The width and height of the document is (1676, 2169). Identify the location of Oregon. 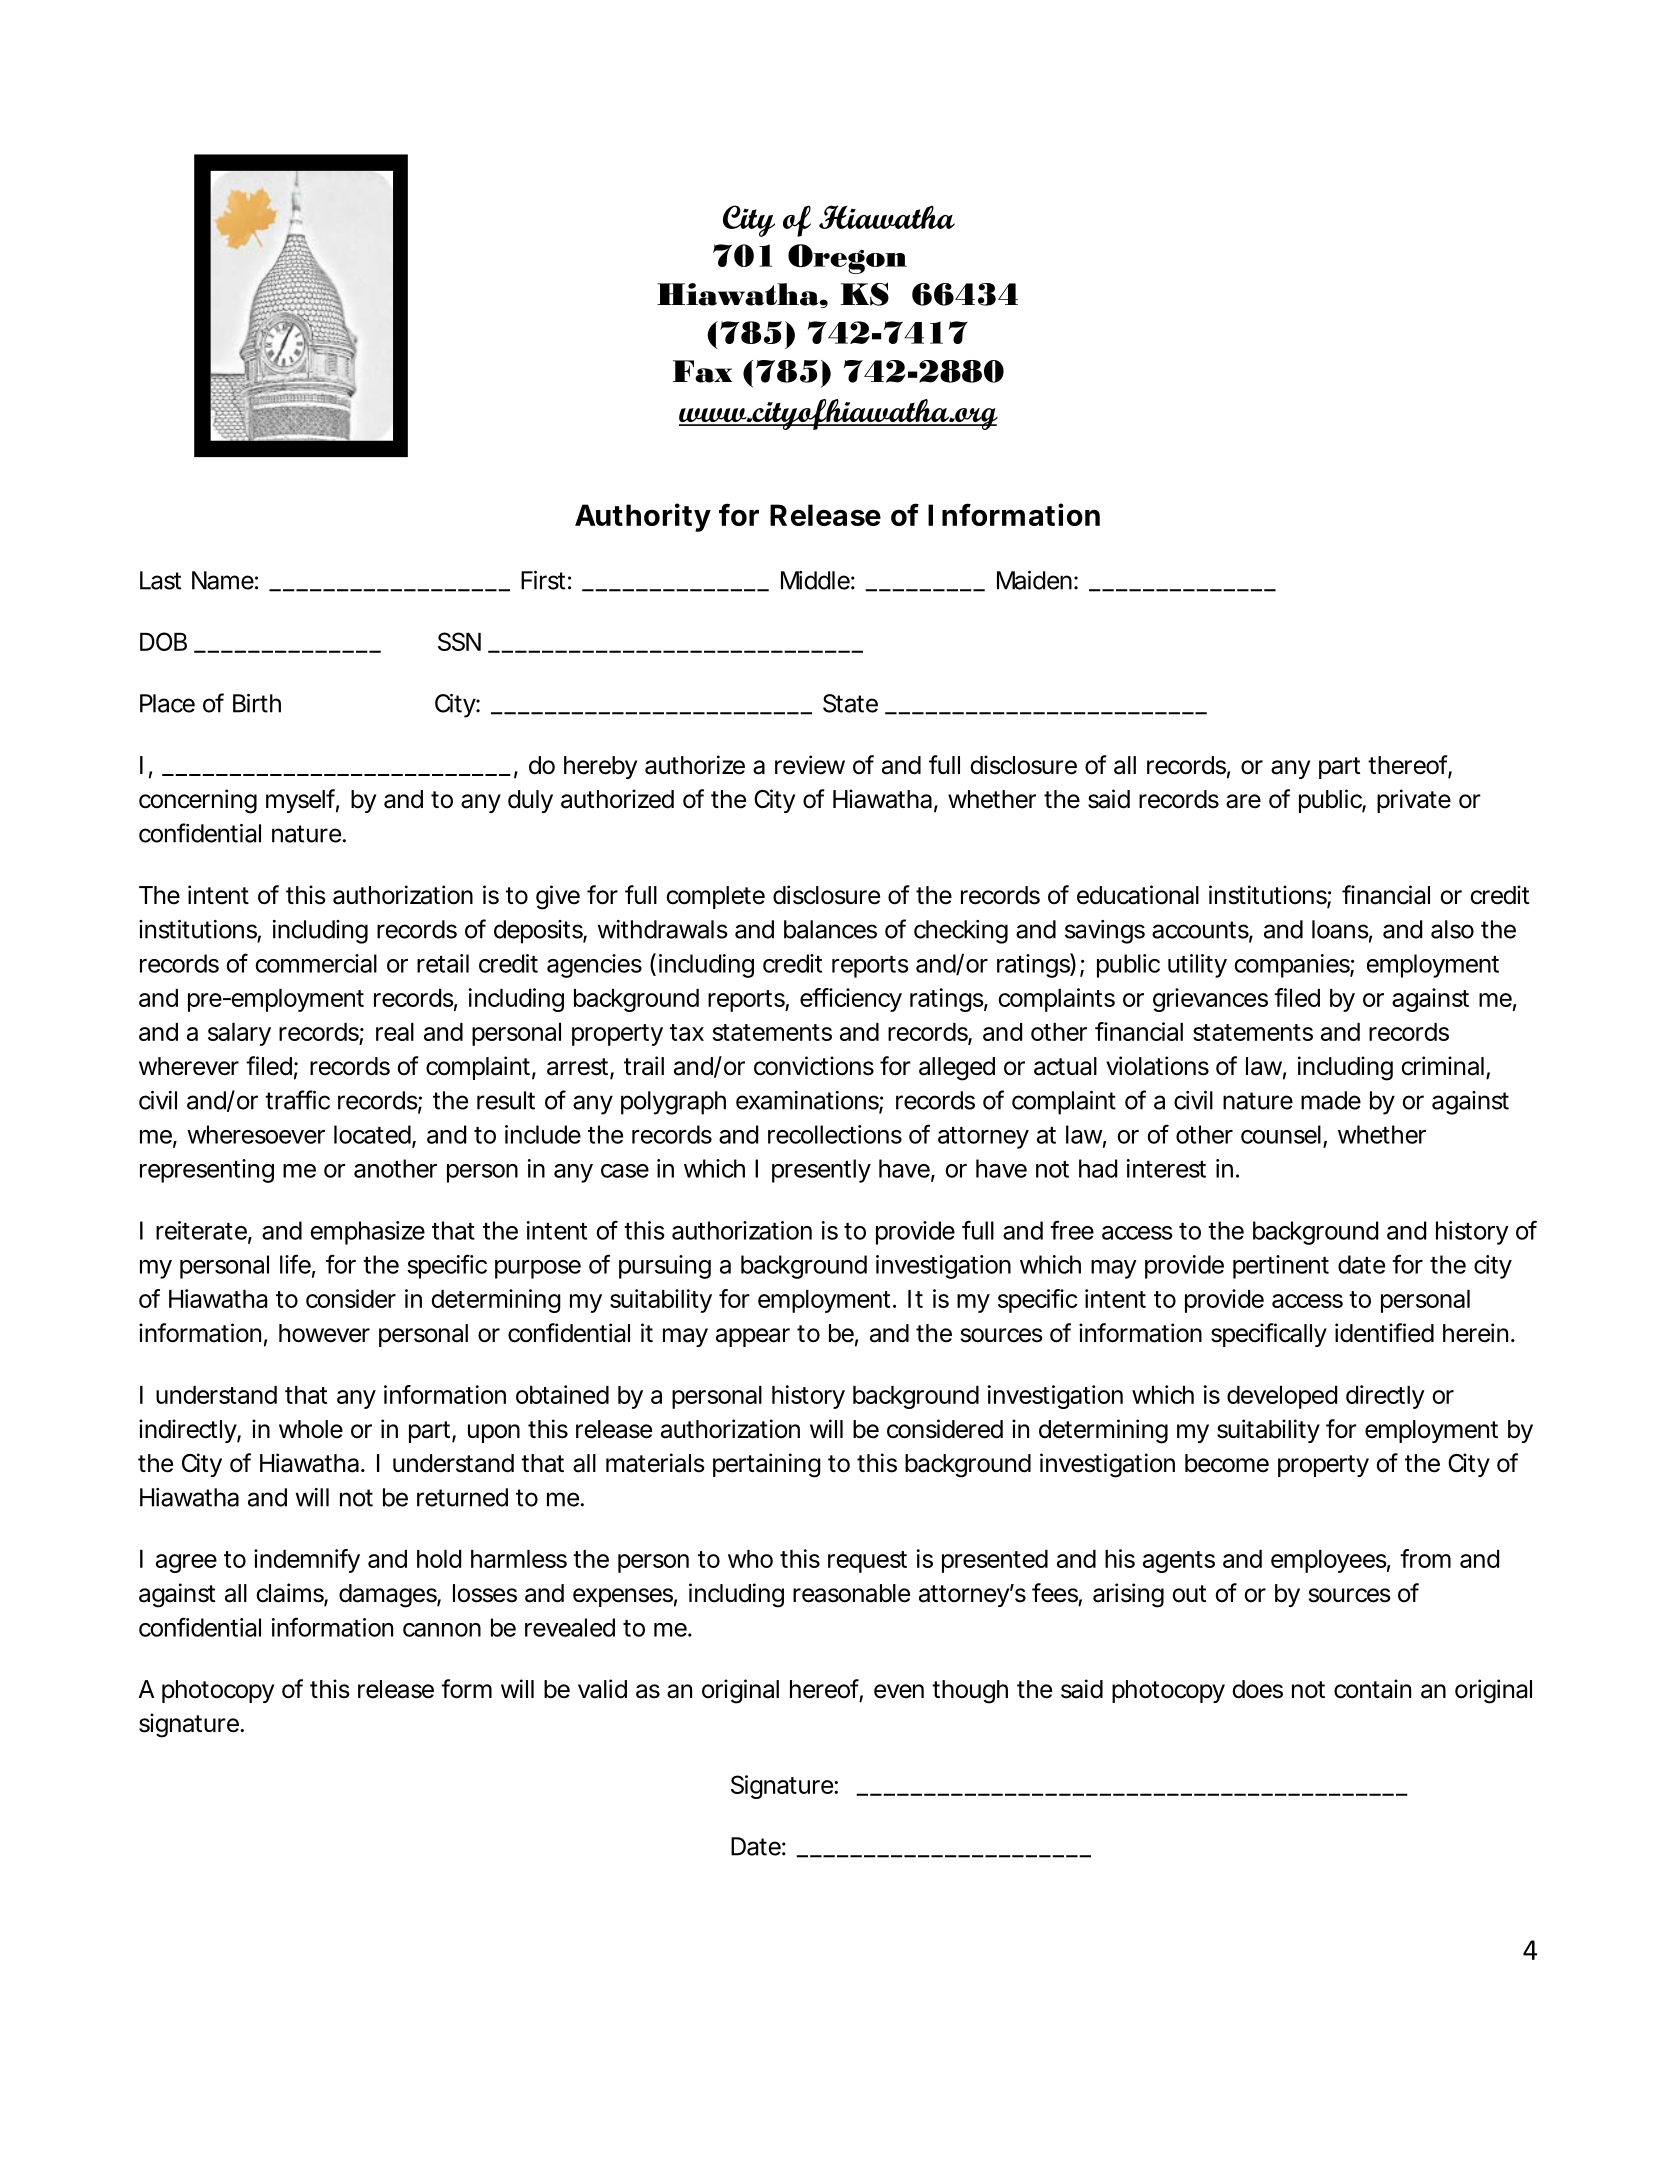
(847, 259).
